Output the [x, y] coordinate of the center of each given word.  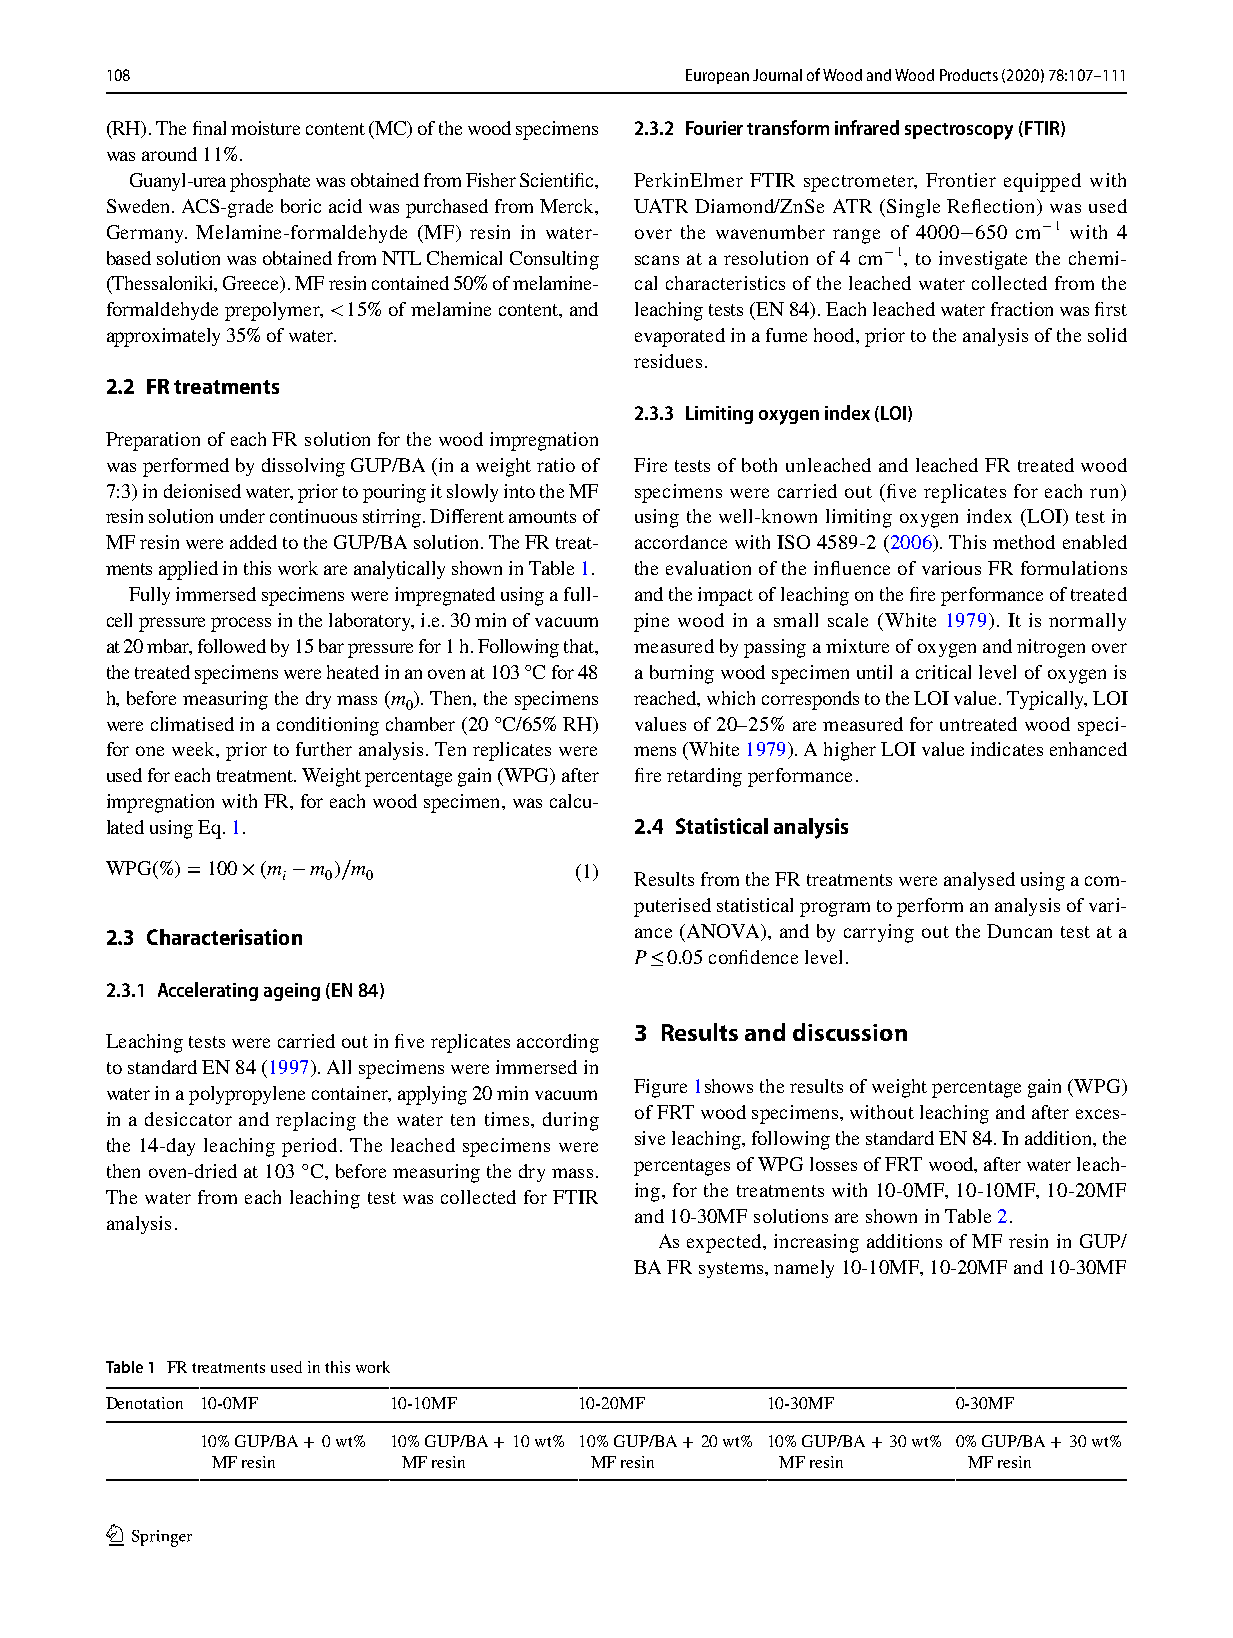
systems [731, 1270]
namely [804, 1269]
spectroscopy [959, 131]
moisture [265, 128]
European [717, 76]
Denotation [144, 1403]
